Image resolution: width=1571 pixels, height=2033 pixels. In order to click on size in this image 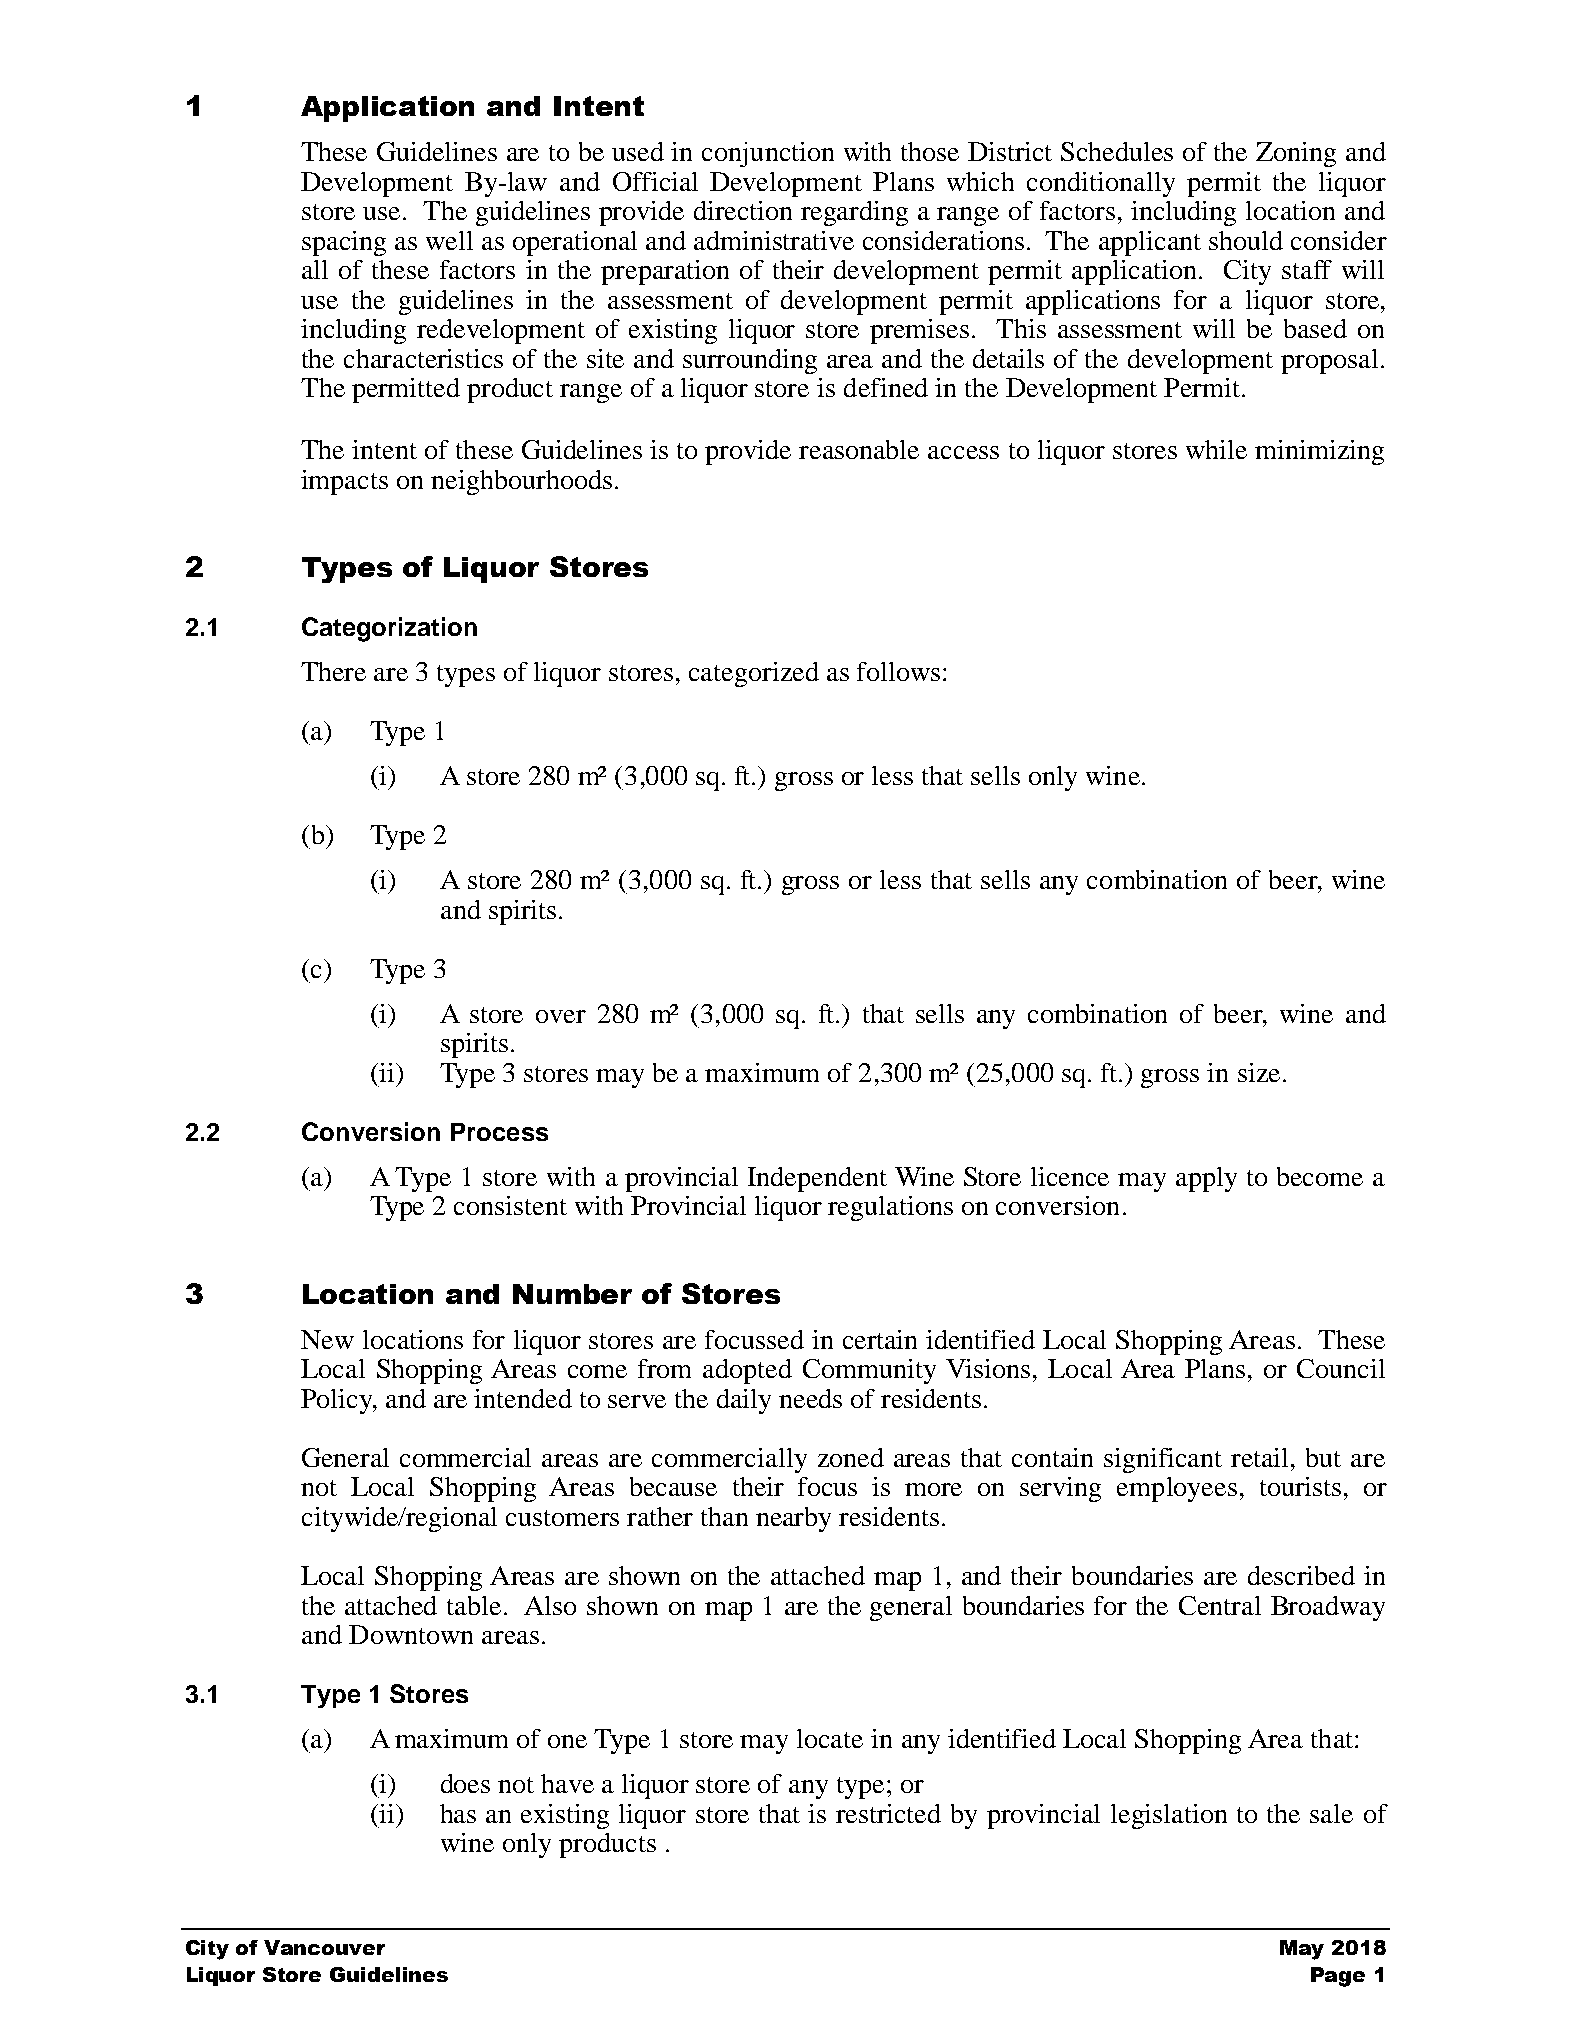, I will do `click(1259, 1072)`.
